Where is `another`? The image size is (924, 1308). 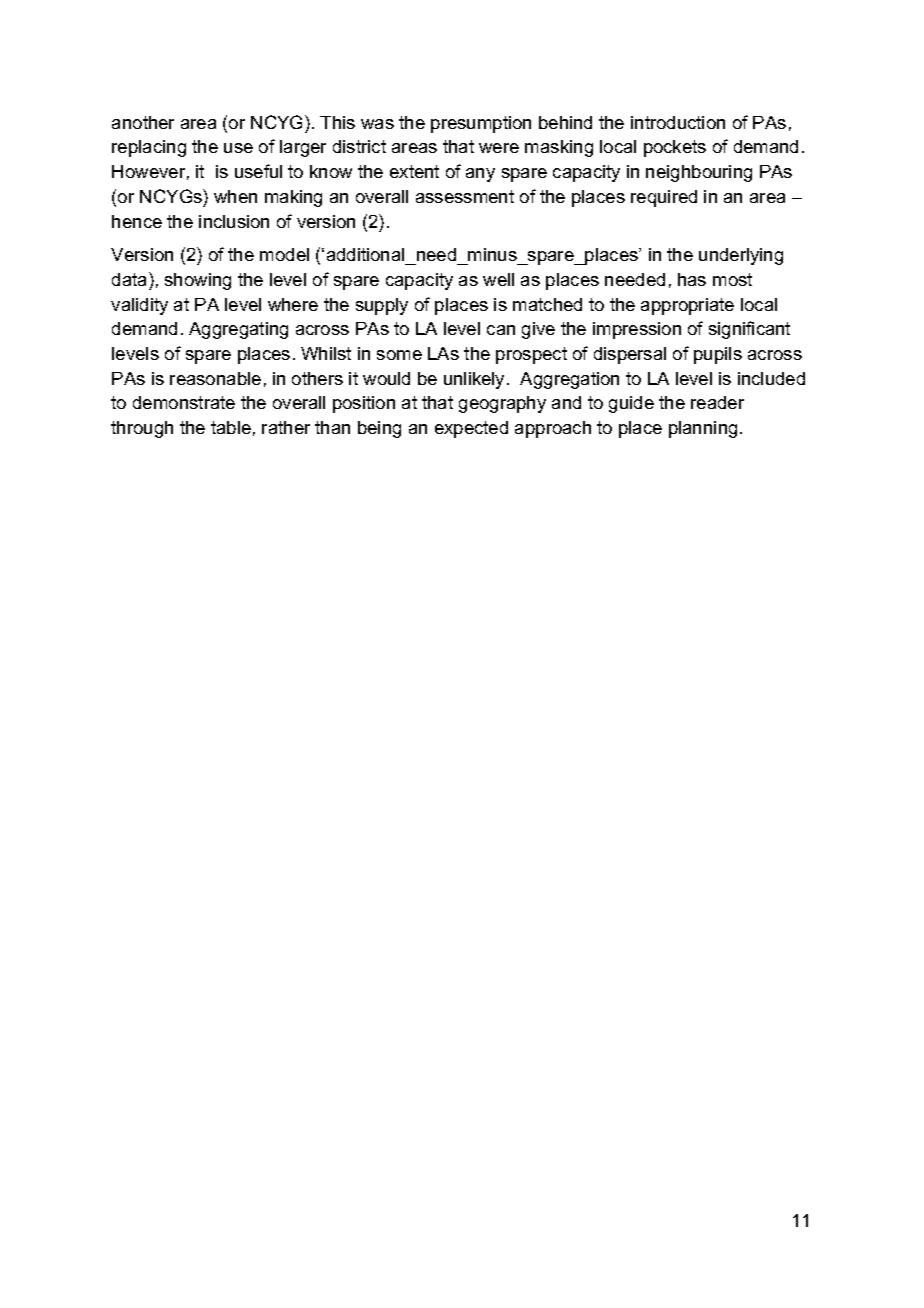 another is located at coordinates (143, 122).
